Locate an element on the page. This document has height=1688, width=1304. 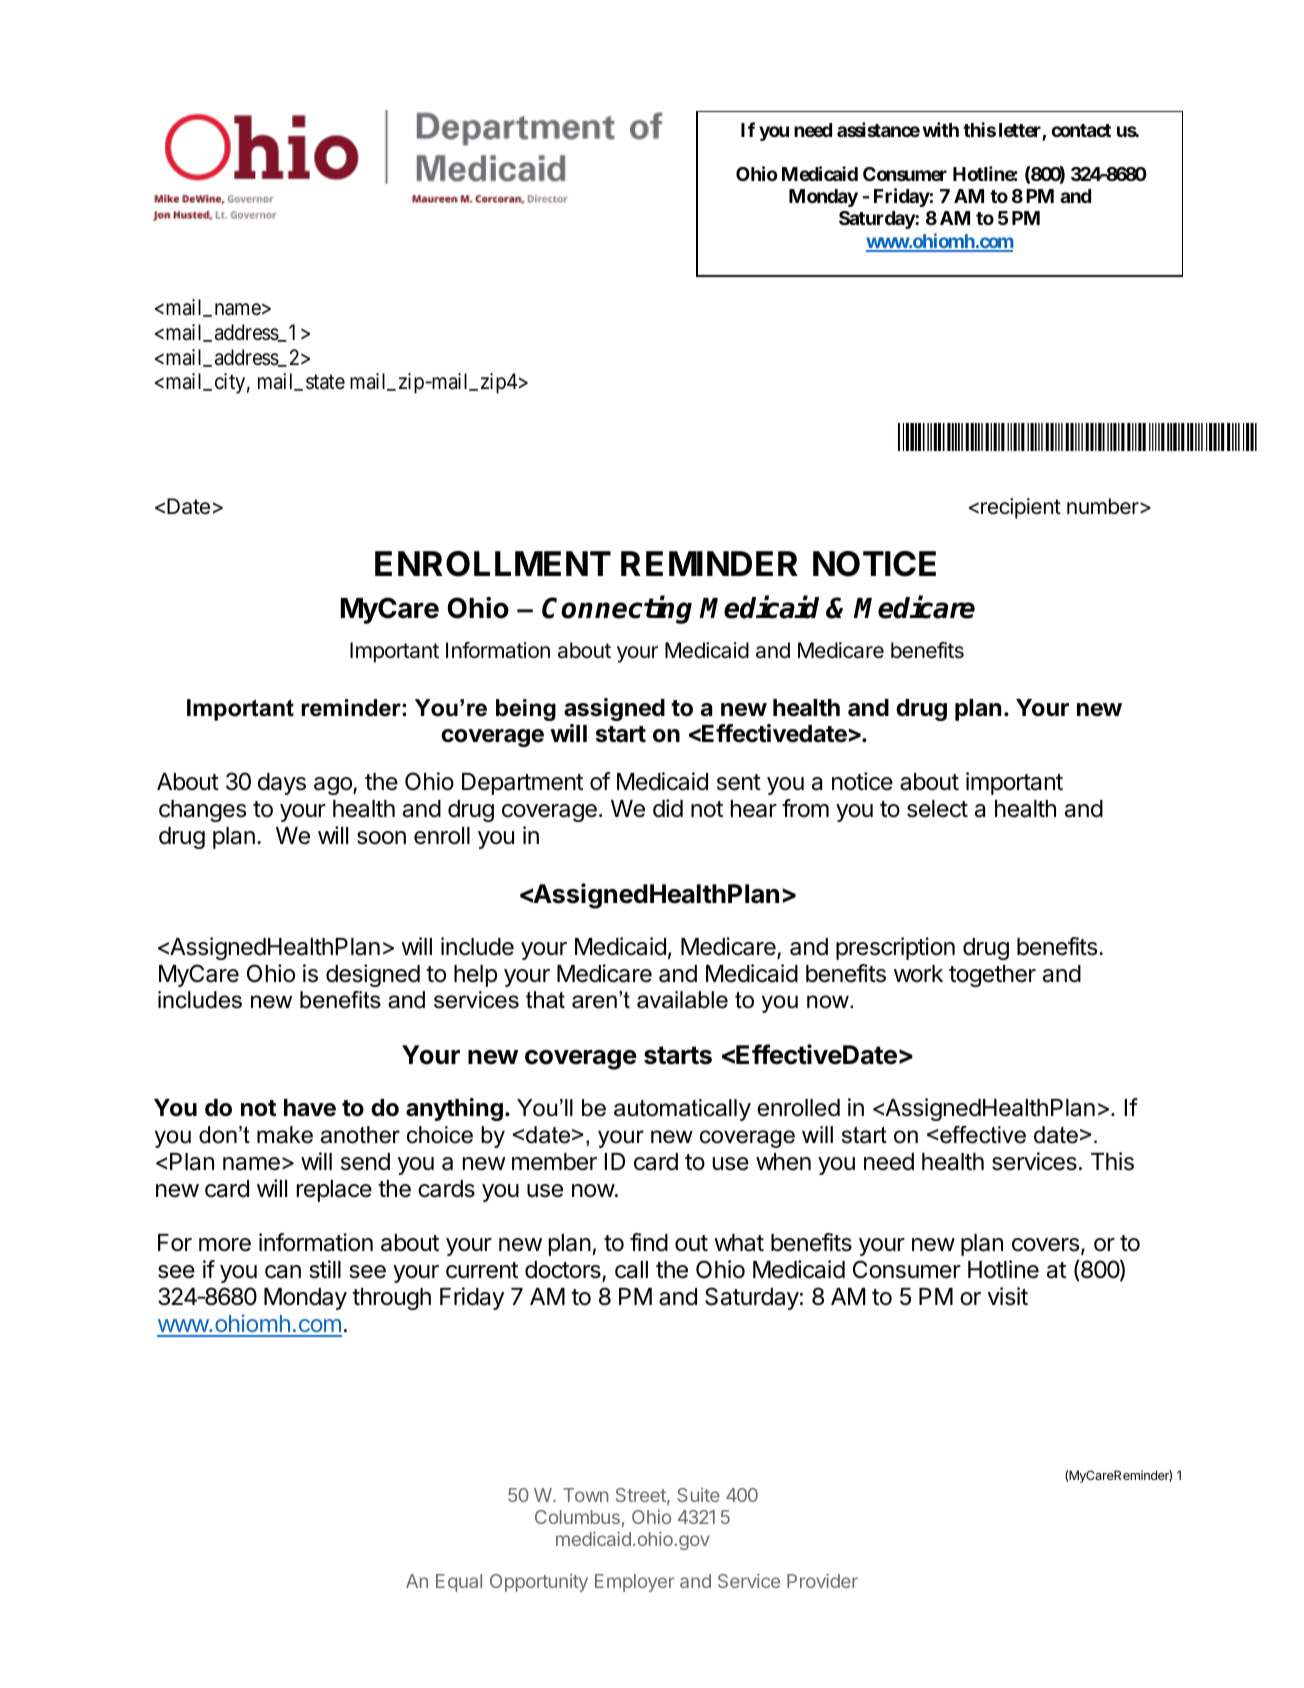
with is located at coordinates (941, 129).
